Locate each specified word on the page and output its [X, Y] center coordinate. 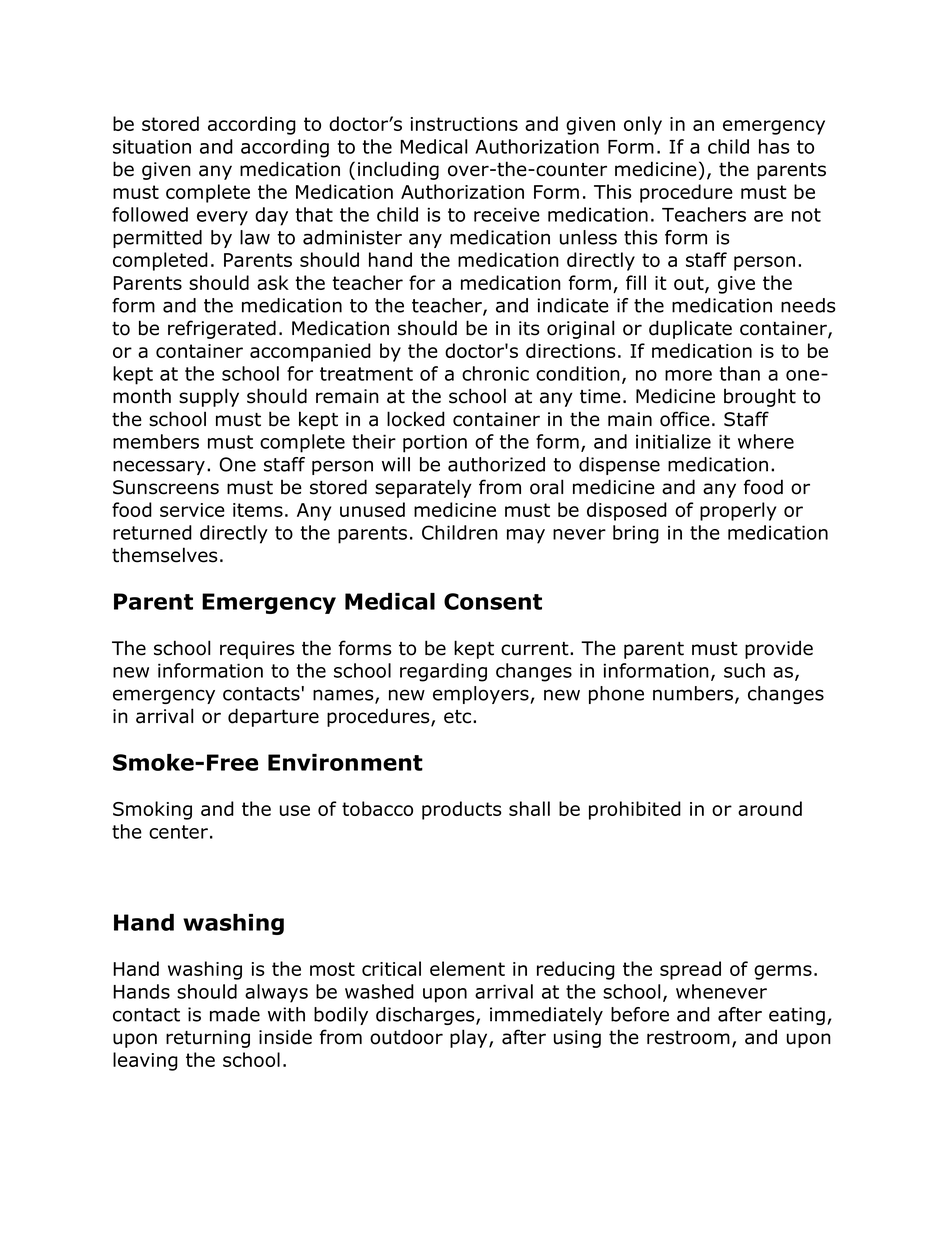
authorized [496, 464]
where [766, 441]
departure [273, 717]
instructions [464, 124]
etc [459, 717]
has [774, 146]
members [156, 441]
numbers [694, 694]
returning [208, 1039]
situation [152, 146]
